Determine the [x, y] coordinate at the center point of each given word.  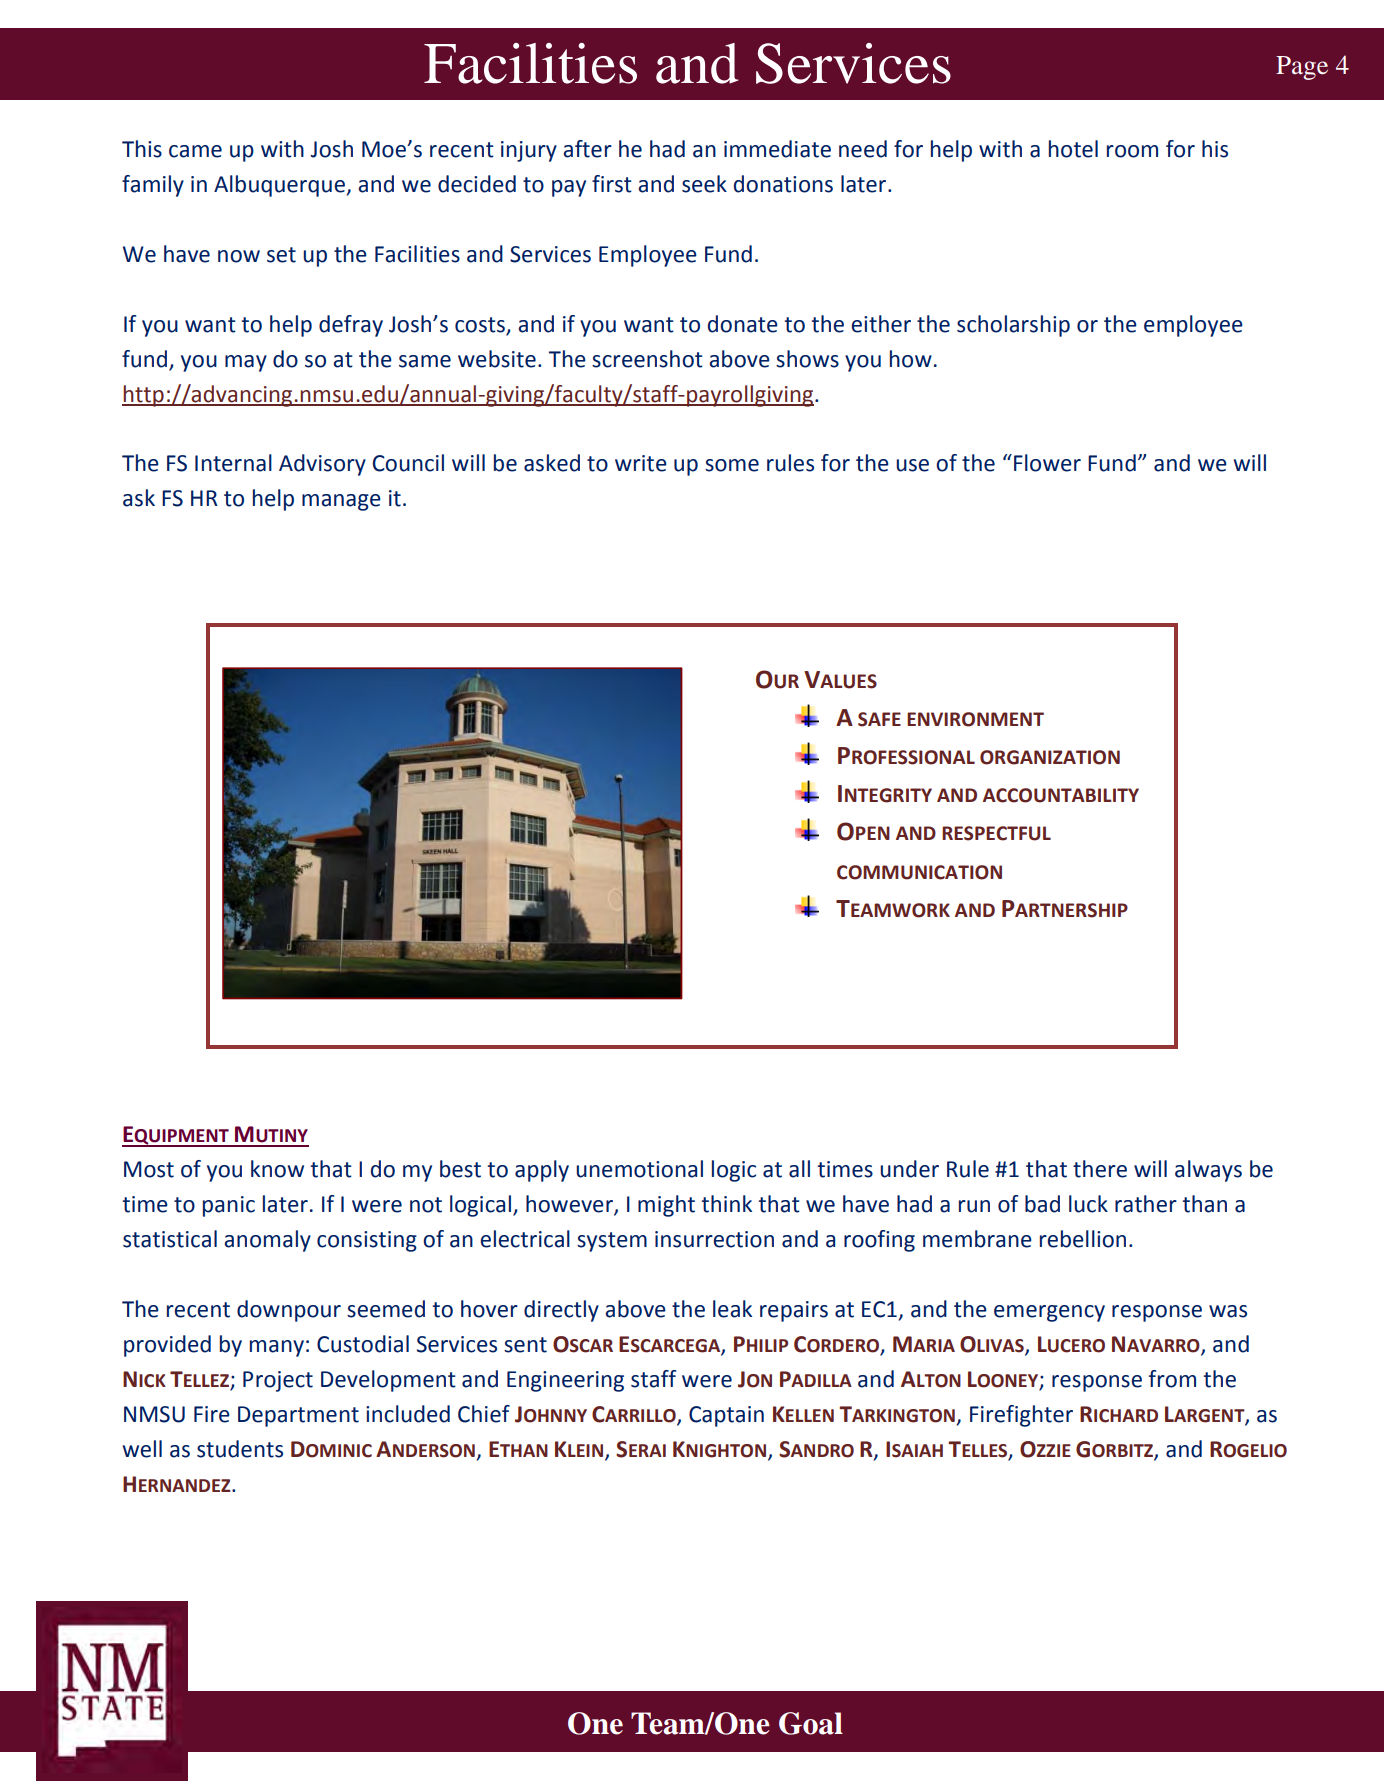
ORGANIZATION [1050, 757]
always [1208, 1171]
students [240, 1449]
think [727, 1204]
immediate [777, 149]
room [1132, 151]
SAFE [879, 719]
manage [341, 502]
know [277, 1169]
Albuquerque [279, 186]
